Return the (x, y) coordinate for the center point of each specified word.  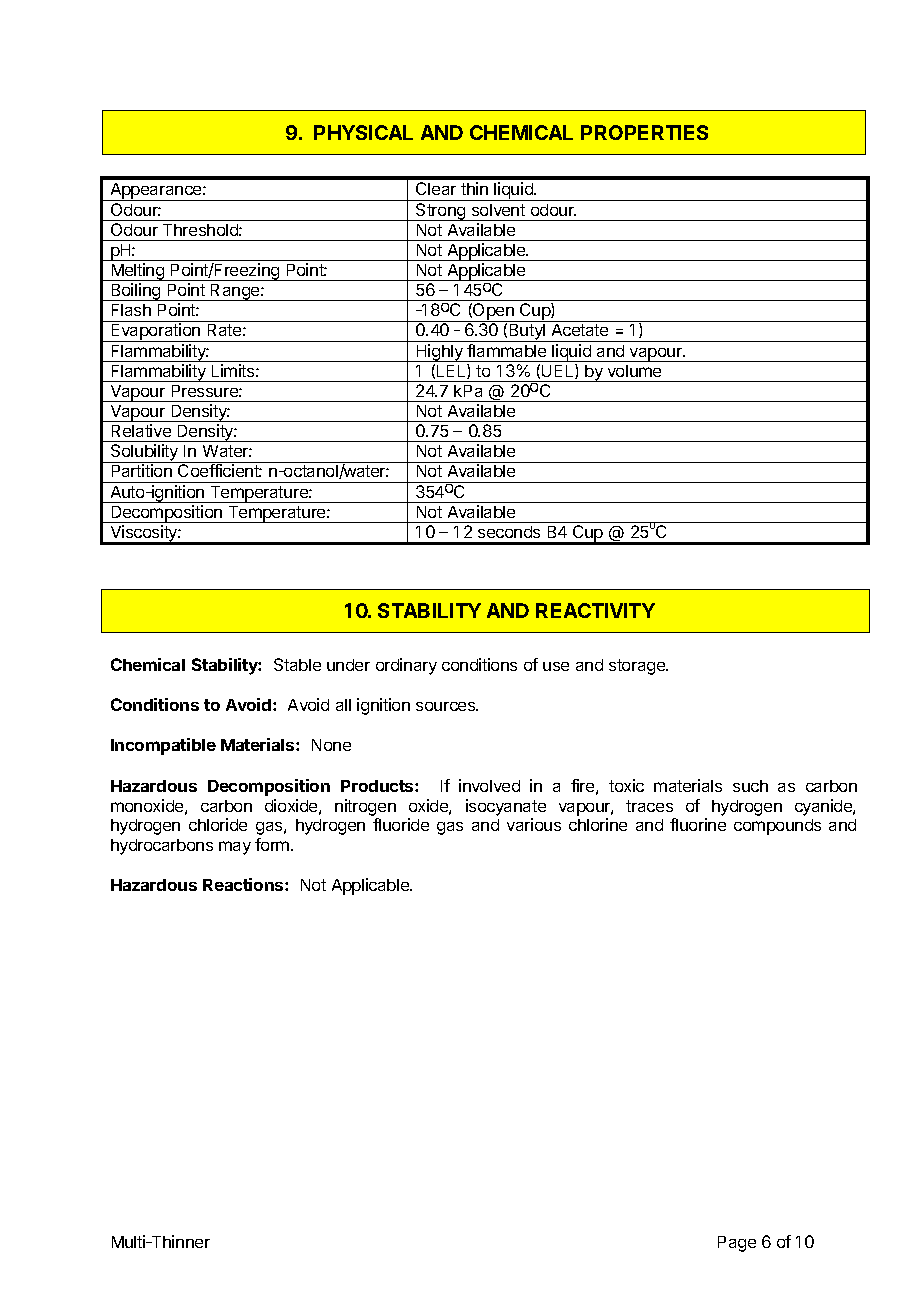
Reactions (244, 884)
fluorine (698, 824)
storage (638, 667)
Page (737, 1244)
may (235, 848)
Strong (441, 212)
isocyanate (506, 807)
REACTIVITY (595, 610)
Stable (297, 664)
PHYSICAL (363, 132)
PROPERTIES (644, 132)
